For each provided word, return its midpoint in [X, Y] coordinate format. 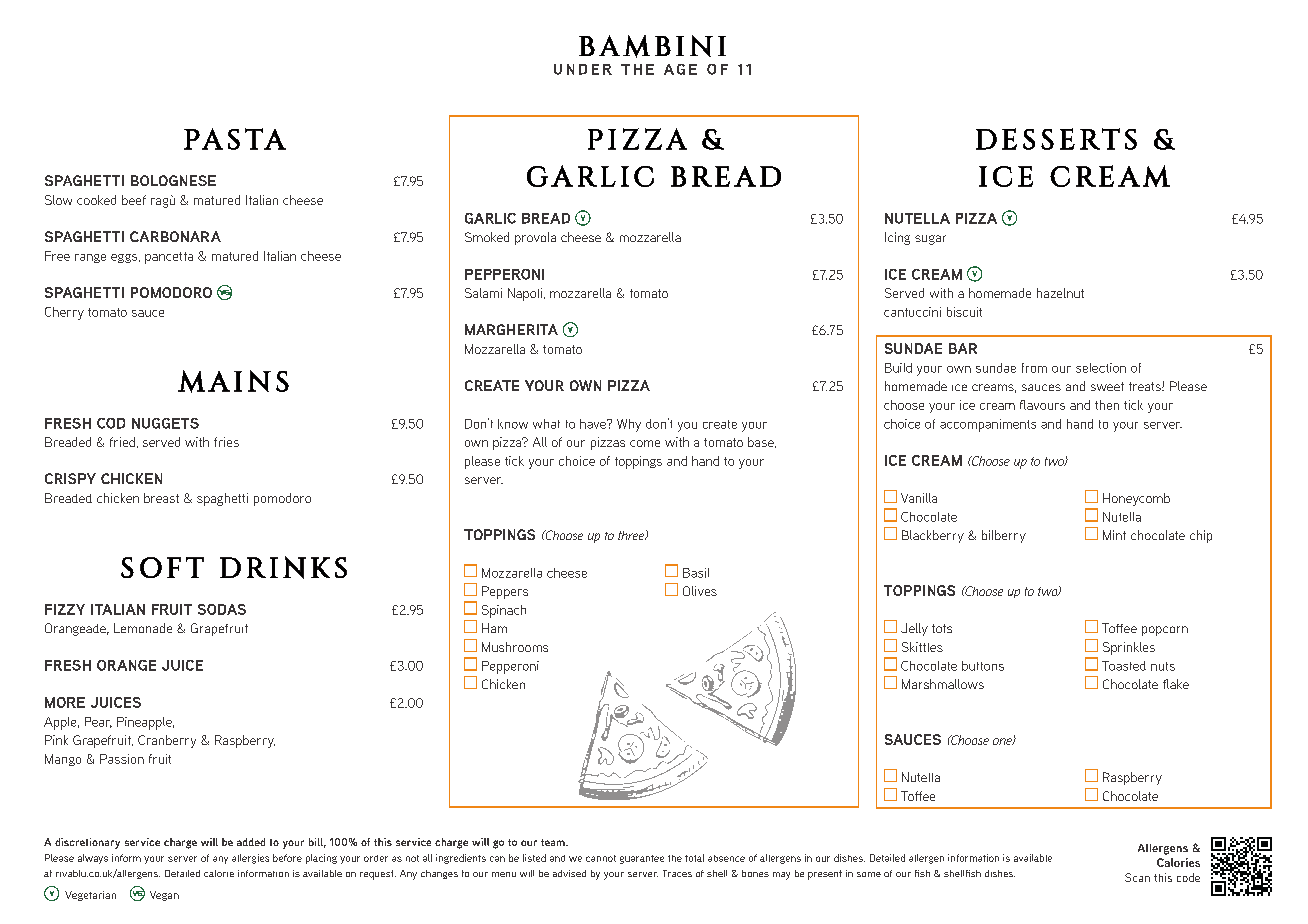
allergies [250, 859]
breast [161, 498]
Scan [1137, 877]
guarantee [642, 859]
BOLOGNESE [173, 180]
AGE [680, 69]
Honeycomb [1136, 499]
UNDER [583, 69]
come [645, 443]
